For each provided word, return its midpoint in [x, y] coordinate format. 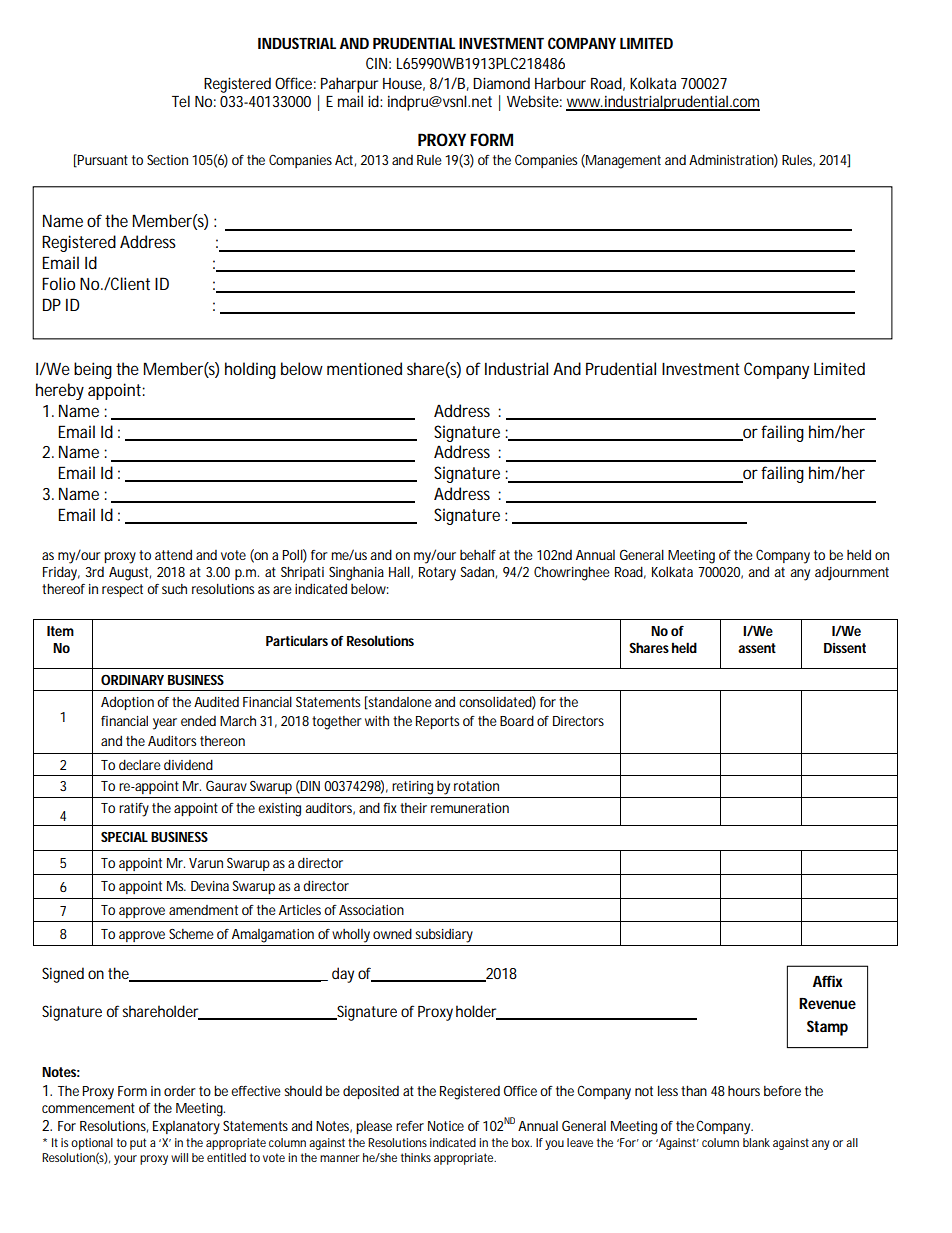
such [174, 589]
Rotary [437, 574]
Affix [828, 981]
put [138, 1144]
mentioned [364, 368]
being [93, 370]
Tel [181, 101]
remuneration [470, 808]
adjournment [852, 573]
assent [757, 648]
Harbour [560, 83]
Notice [446, 1126]
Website [533, 101]
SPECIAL [124, 836]
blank [756, 1142]
